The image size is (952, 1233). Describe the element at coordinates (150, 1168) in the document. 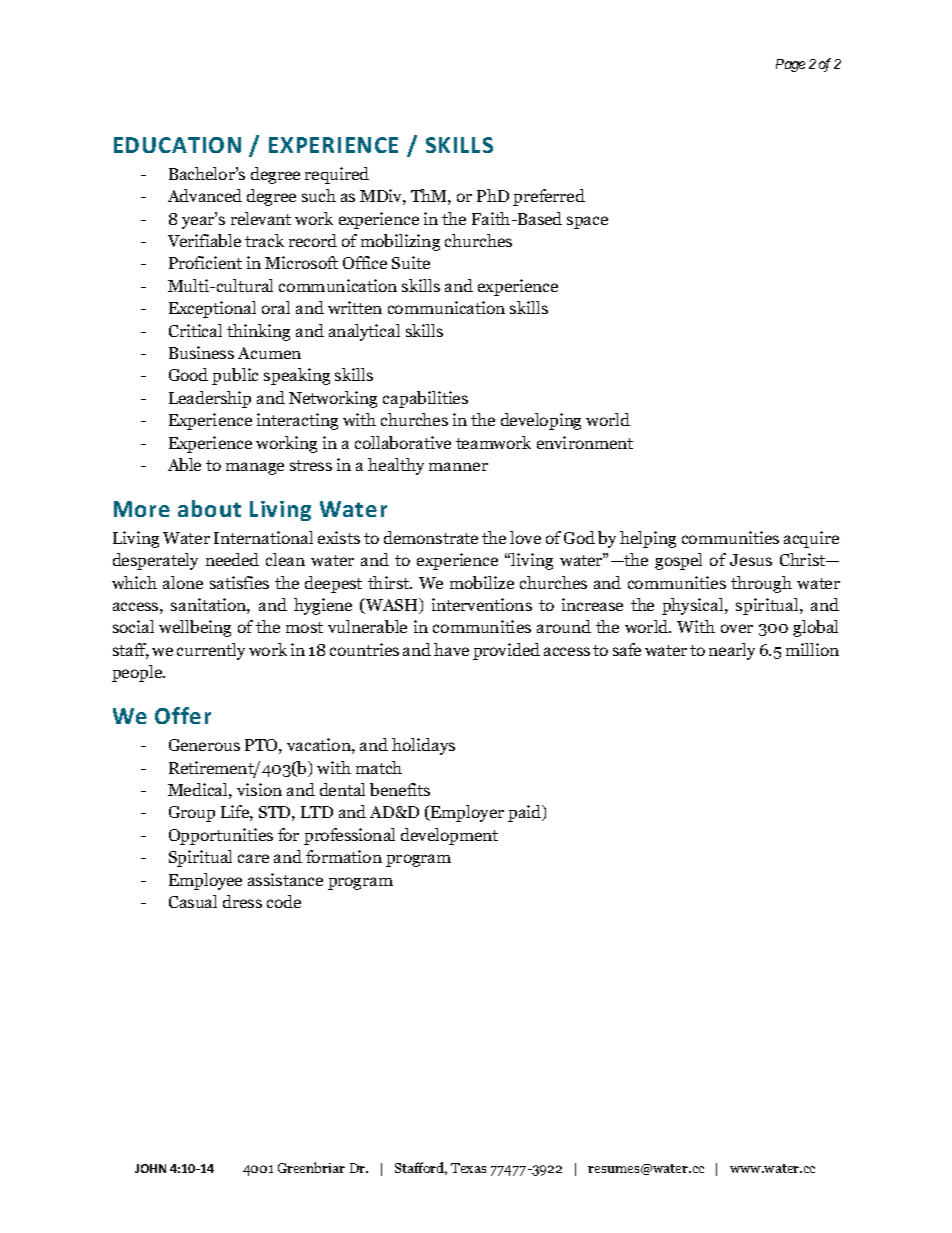

I see `JOHN` at that location.
